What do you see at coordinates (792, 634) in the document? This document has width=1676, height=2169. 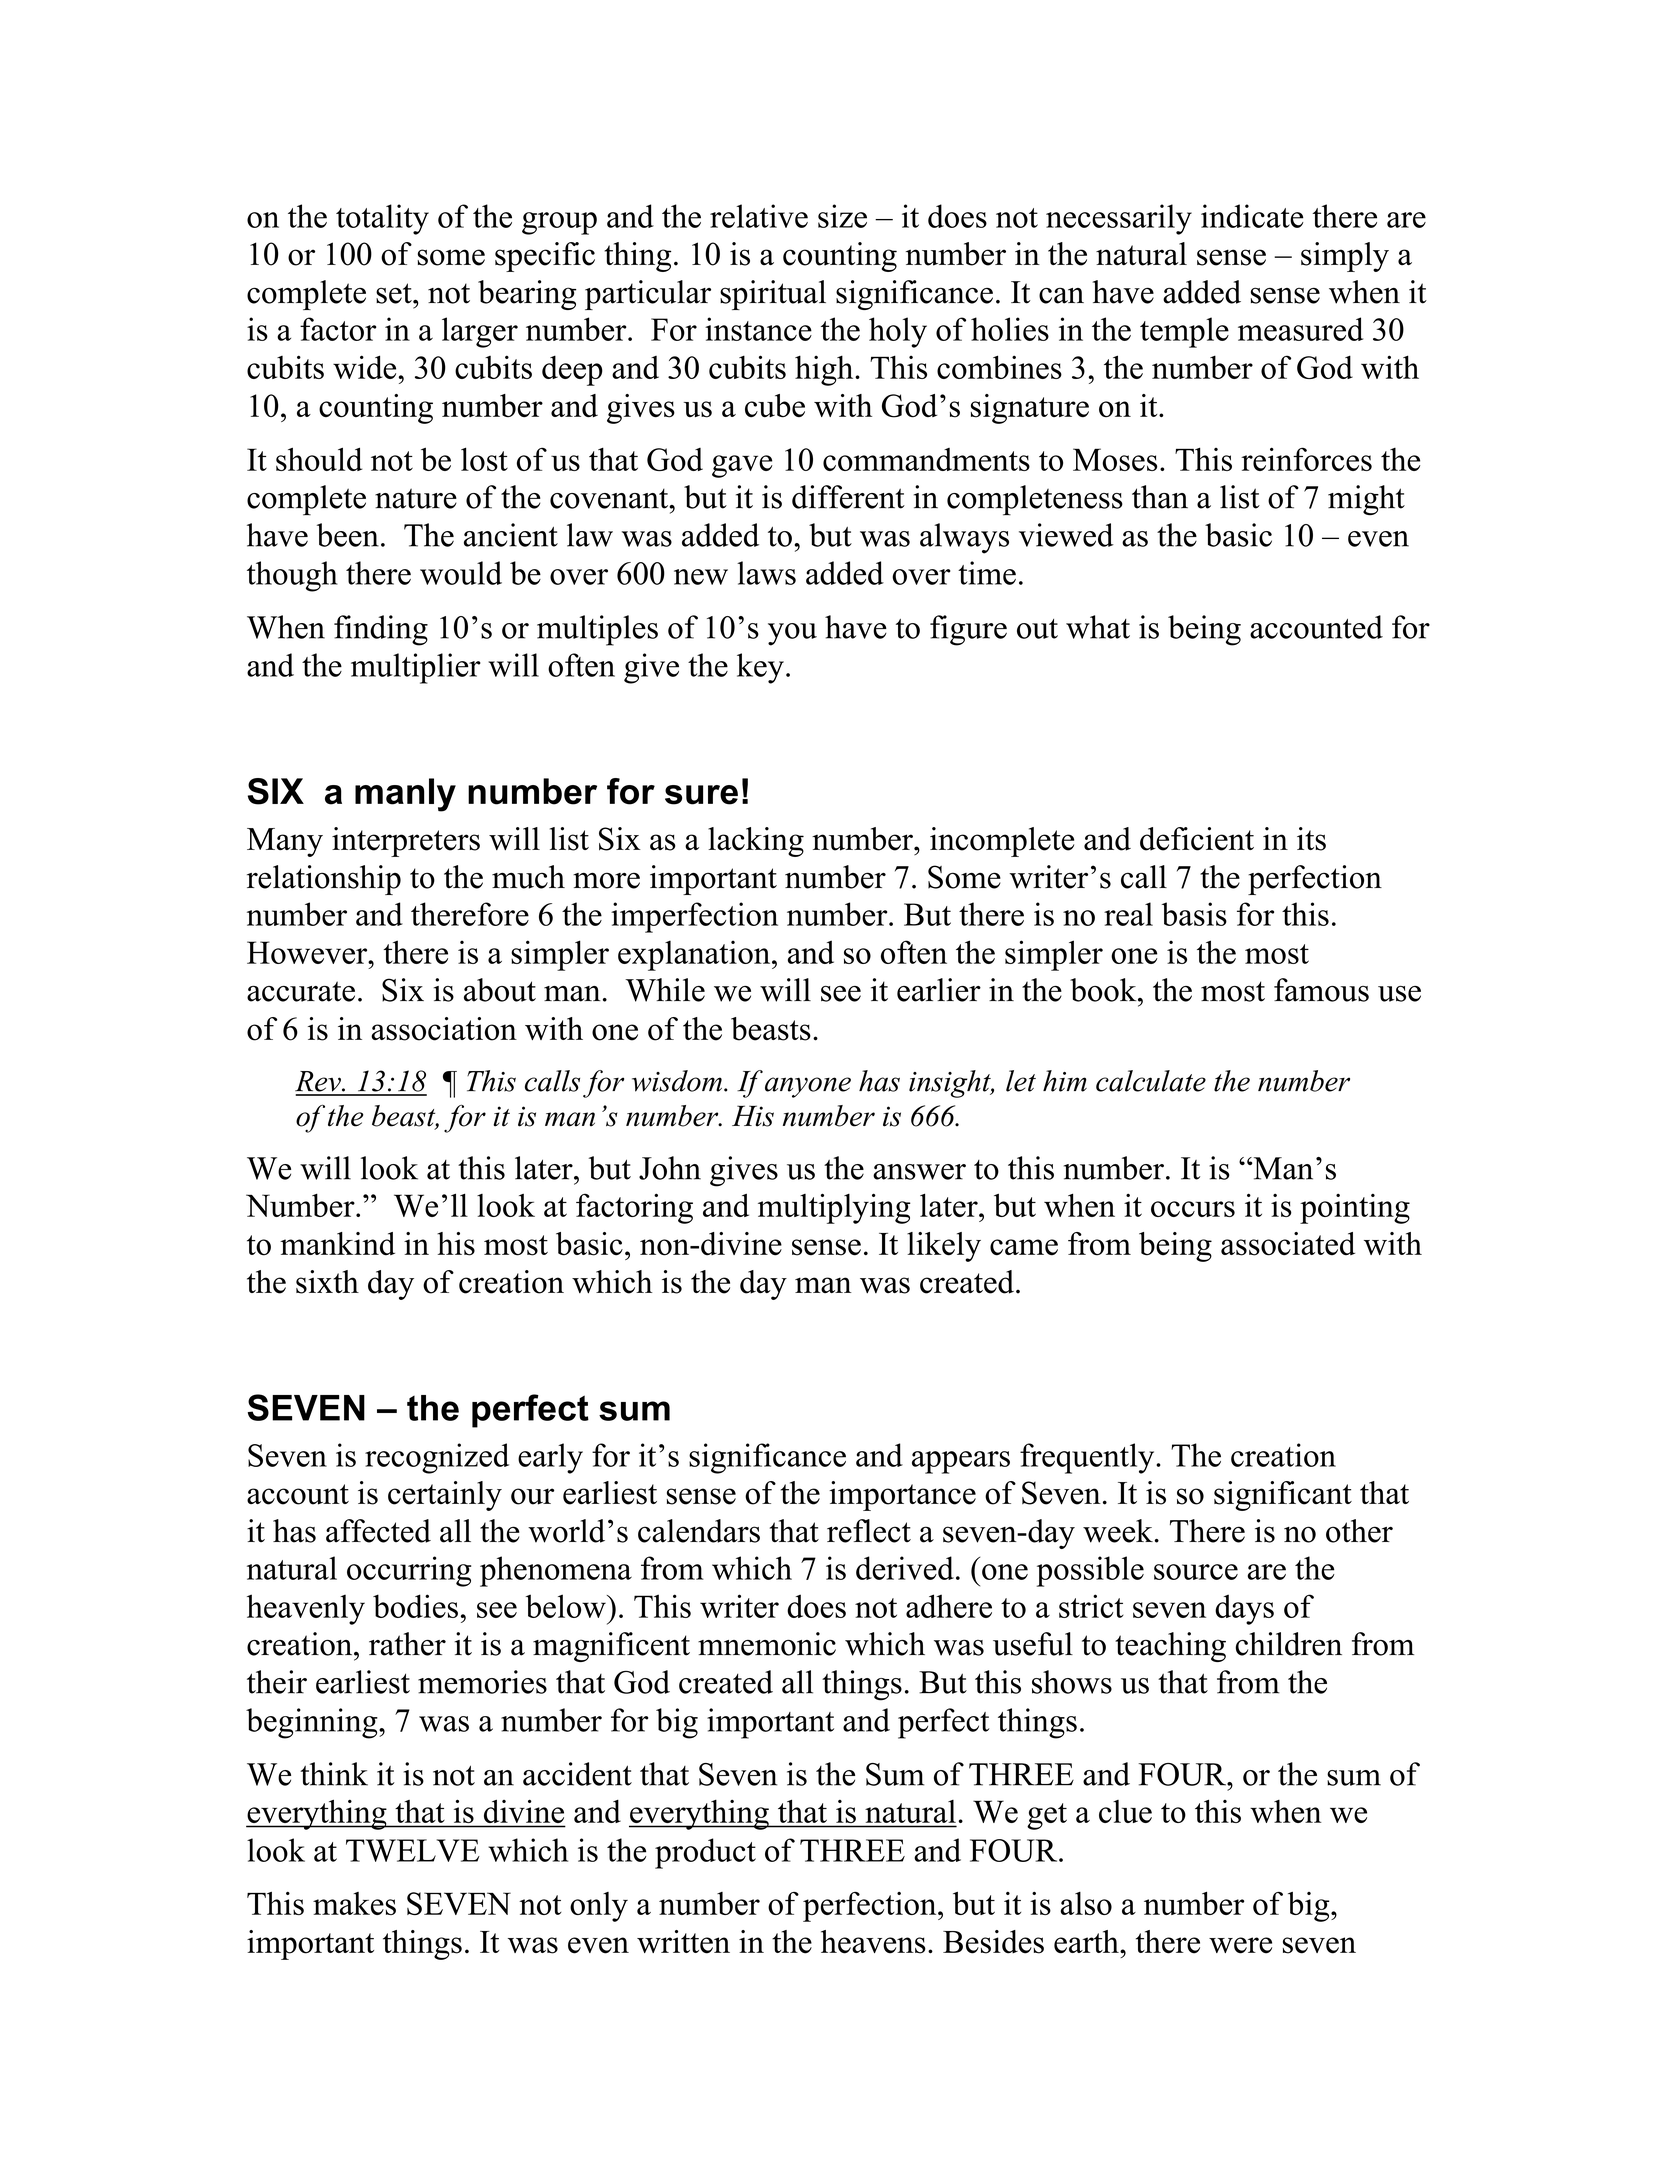 I see `you` at bounding box center [792, 634].
